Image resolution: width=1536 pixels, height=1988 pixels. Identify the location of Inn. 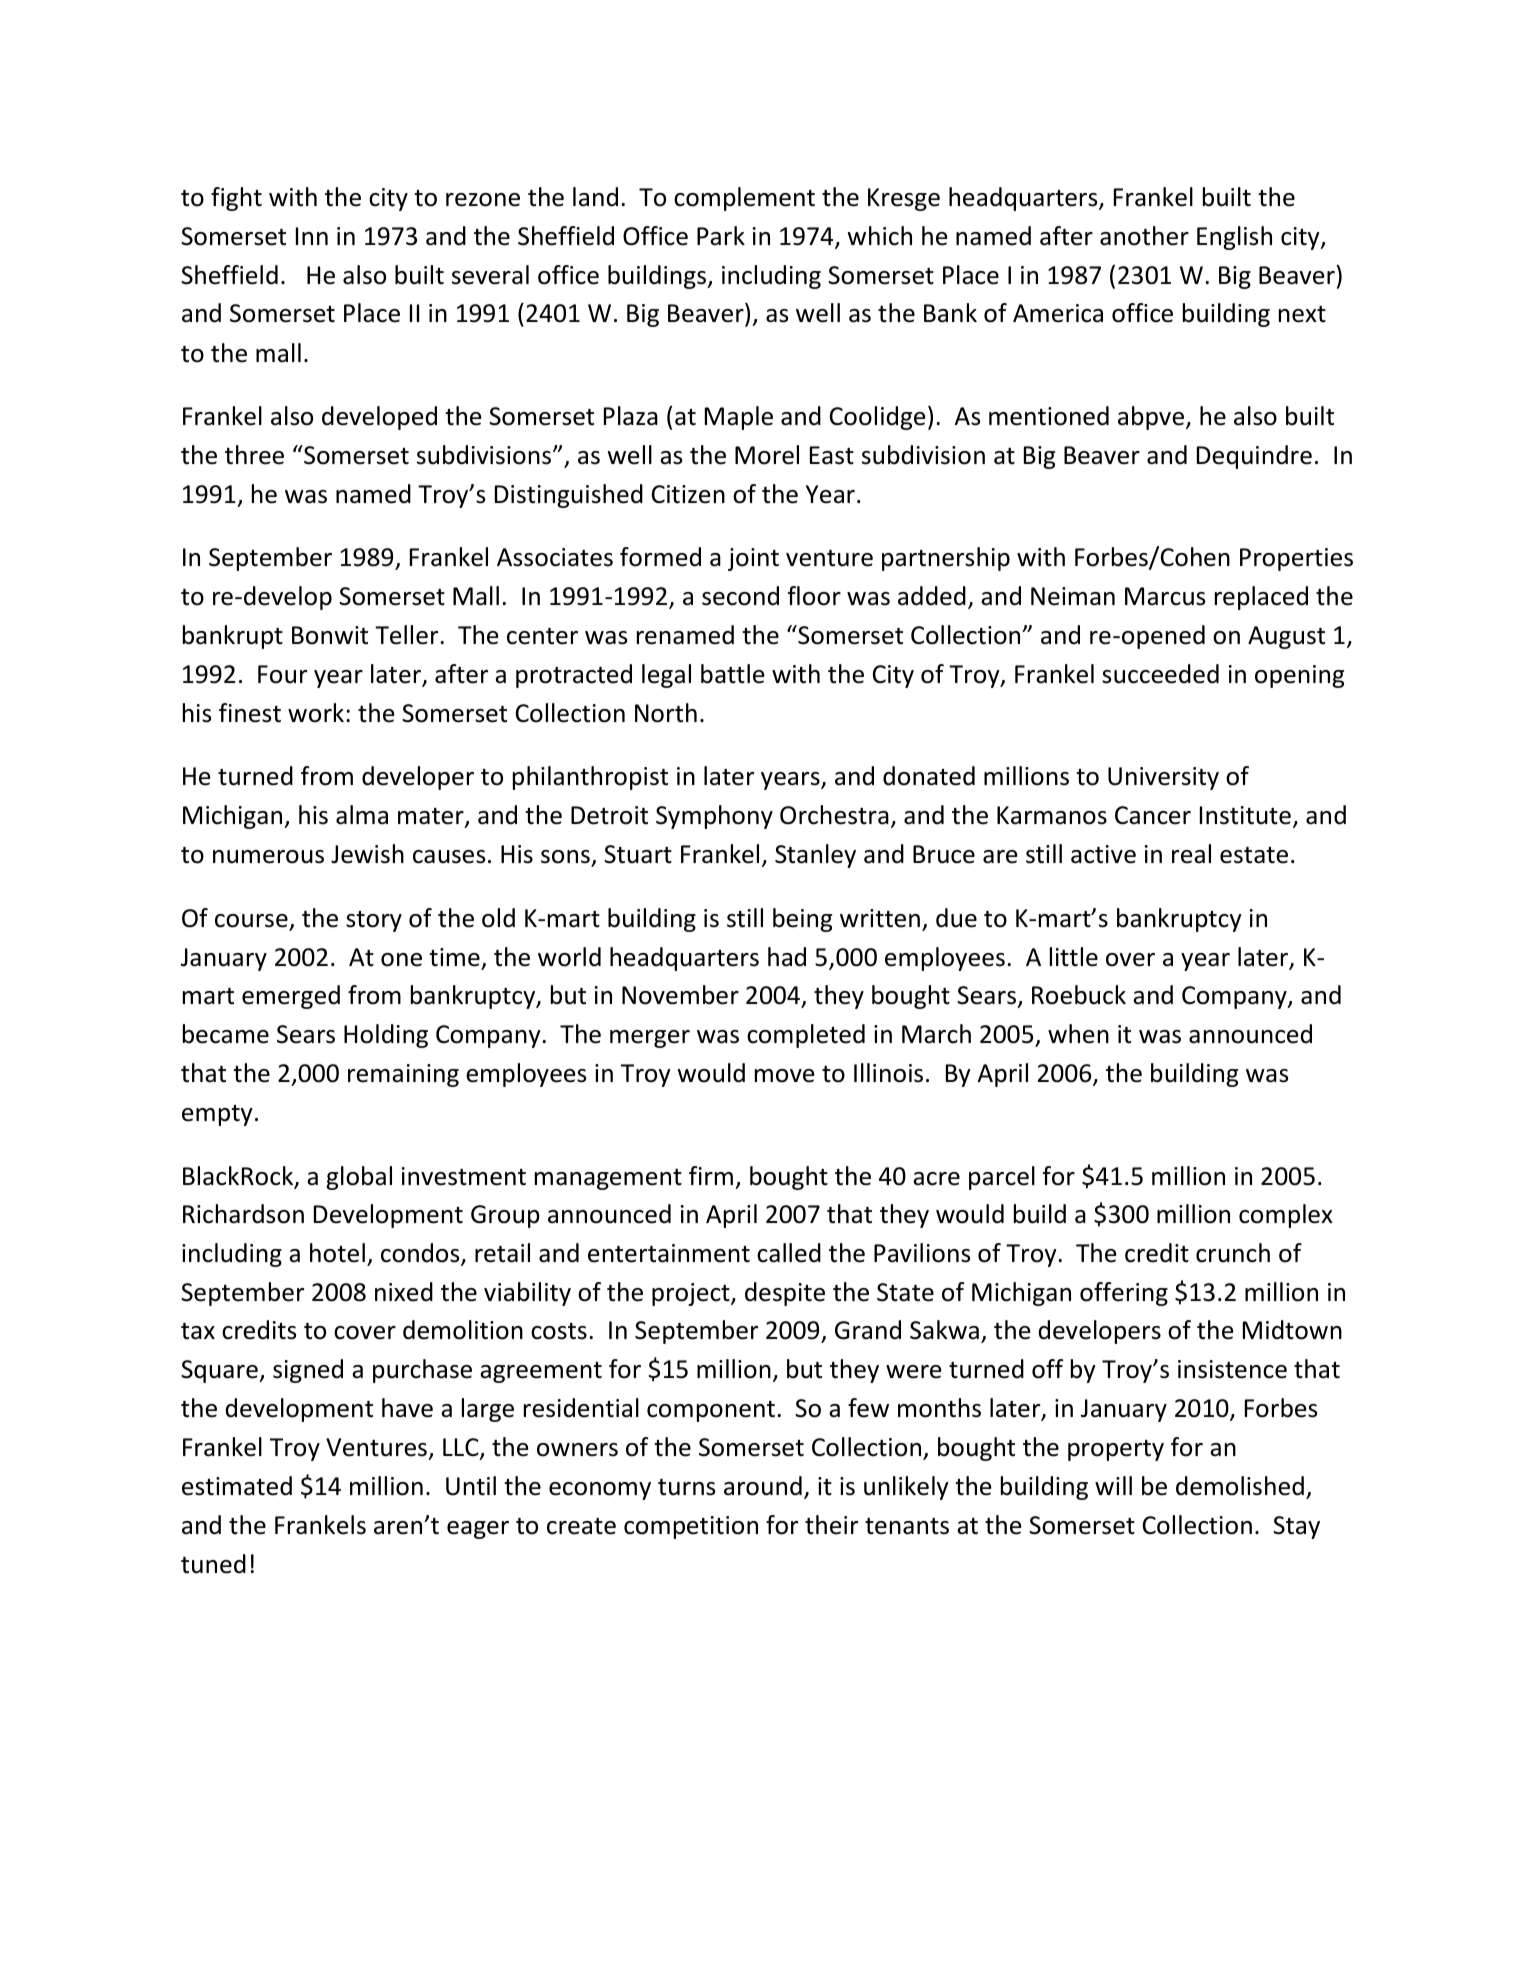
(312, 236).
